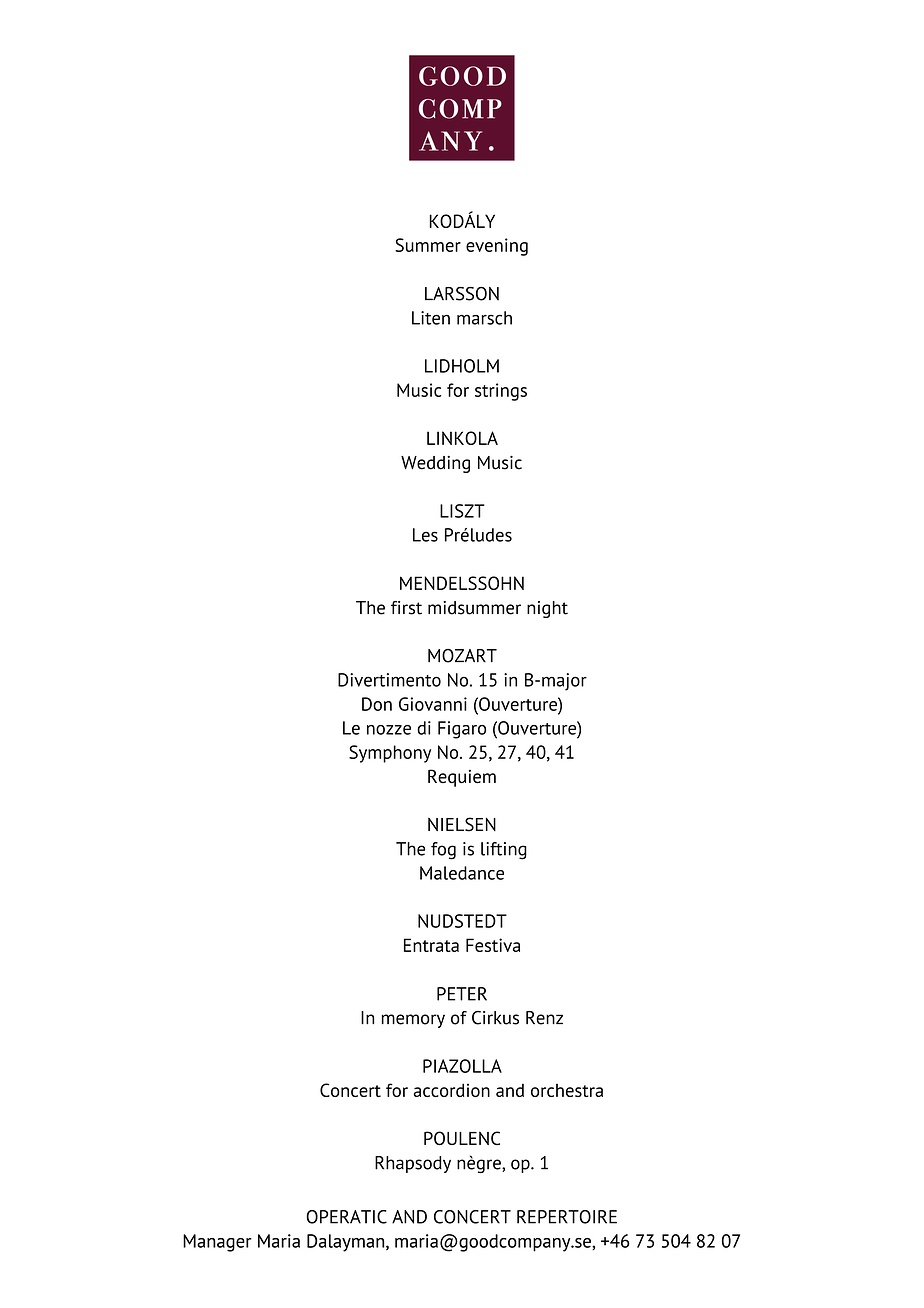  Describe the element at coordinates (443, 851) in the screenshot. I see `fog` at that location.
